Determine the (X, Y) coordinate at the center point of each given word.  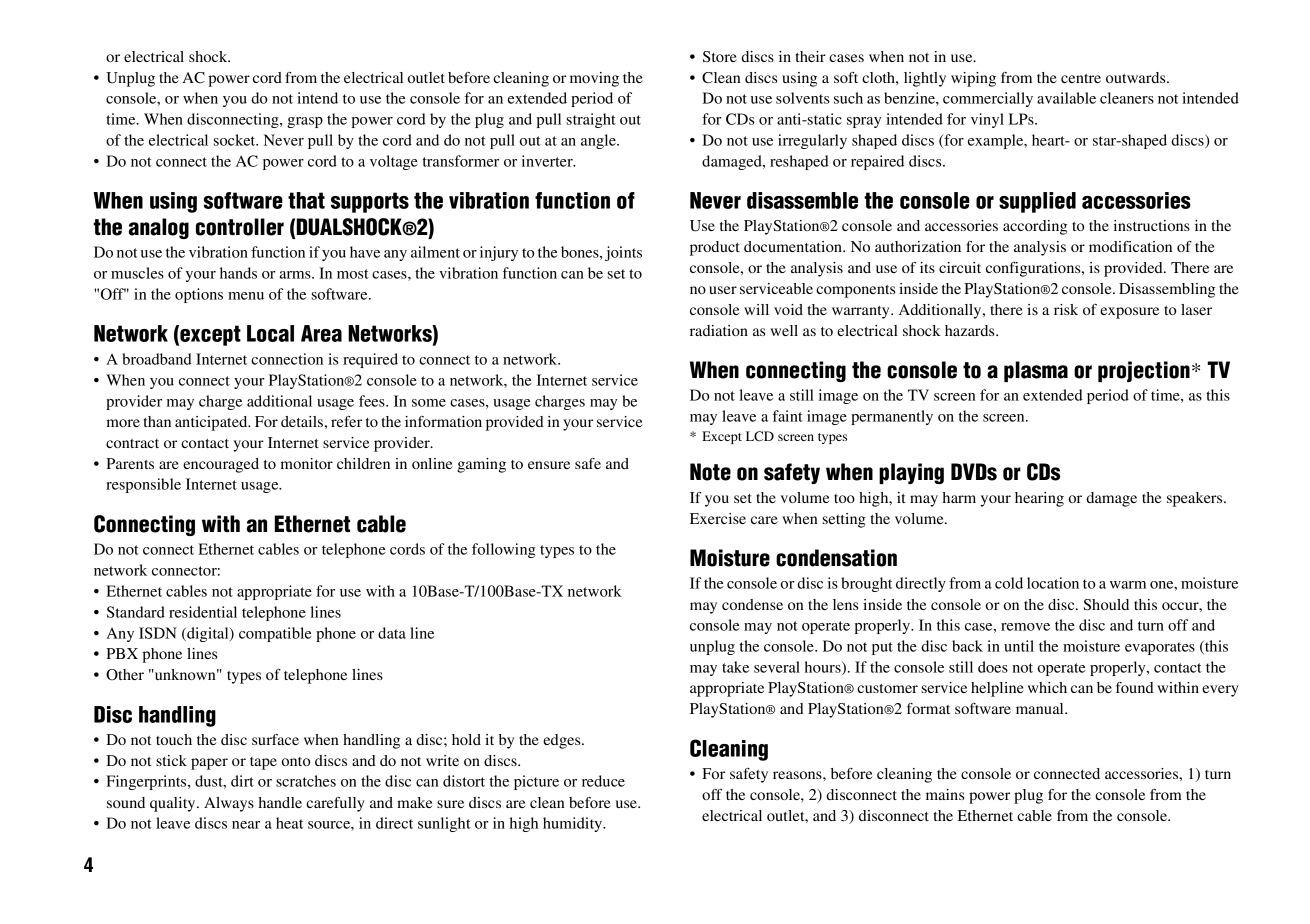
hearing (1039, 499)
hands (238, 273)
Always (229, 804)
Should (1106, 605)
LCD (760, 436)
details (303, 421)
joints (623, 253)
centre (1081, 78)
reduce (603, 781)
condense (752, 604)
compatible (275, 634)
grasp (305, 122)
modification (1130, 246)
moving (594, 79)
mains (945, 794)
